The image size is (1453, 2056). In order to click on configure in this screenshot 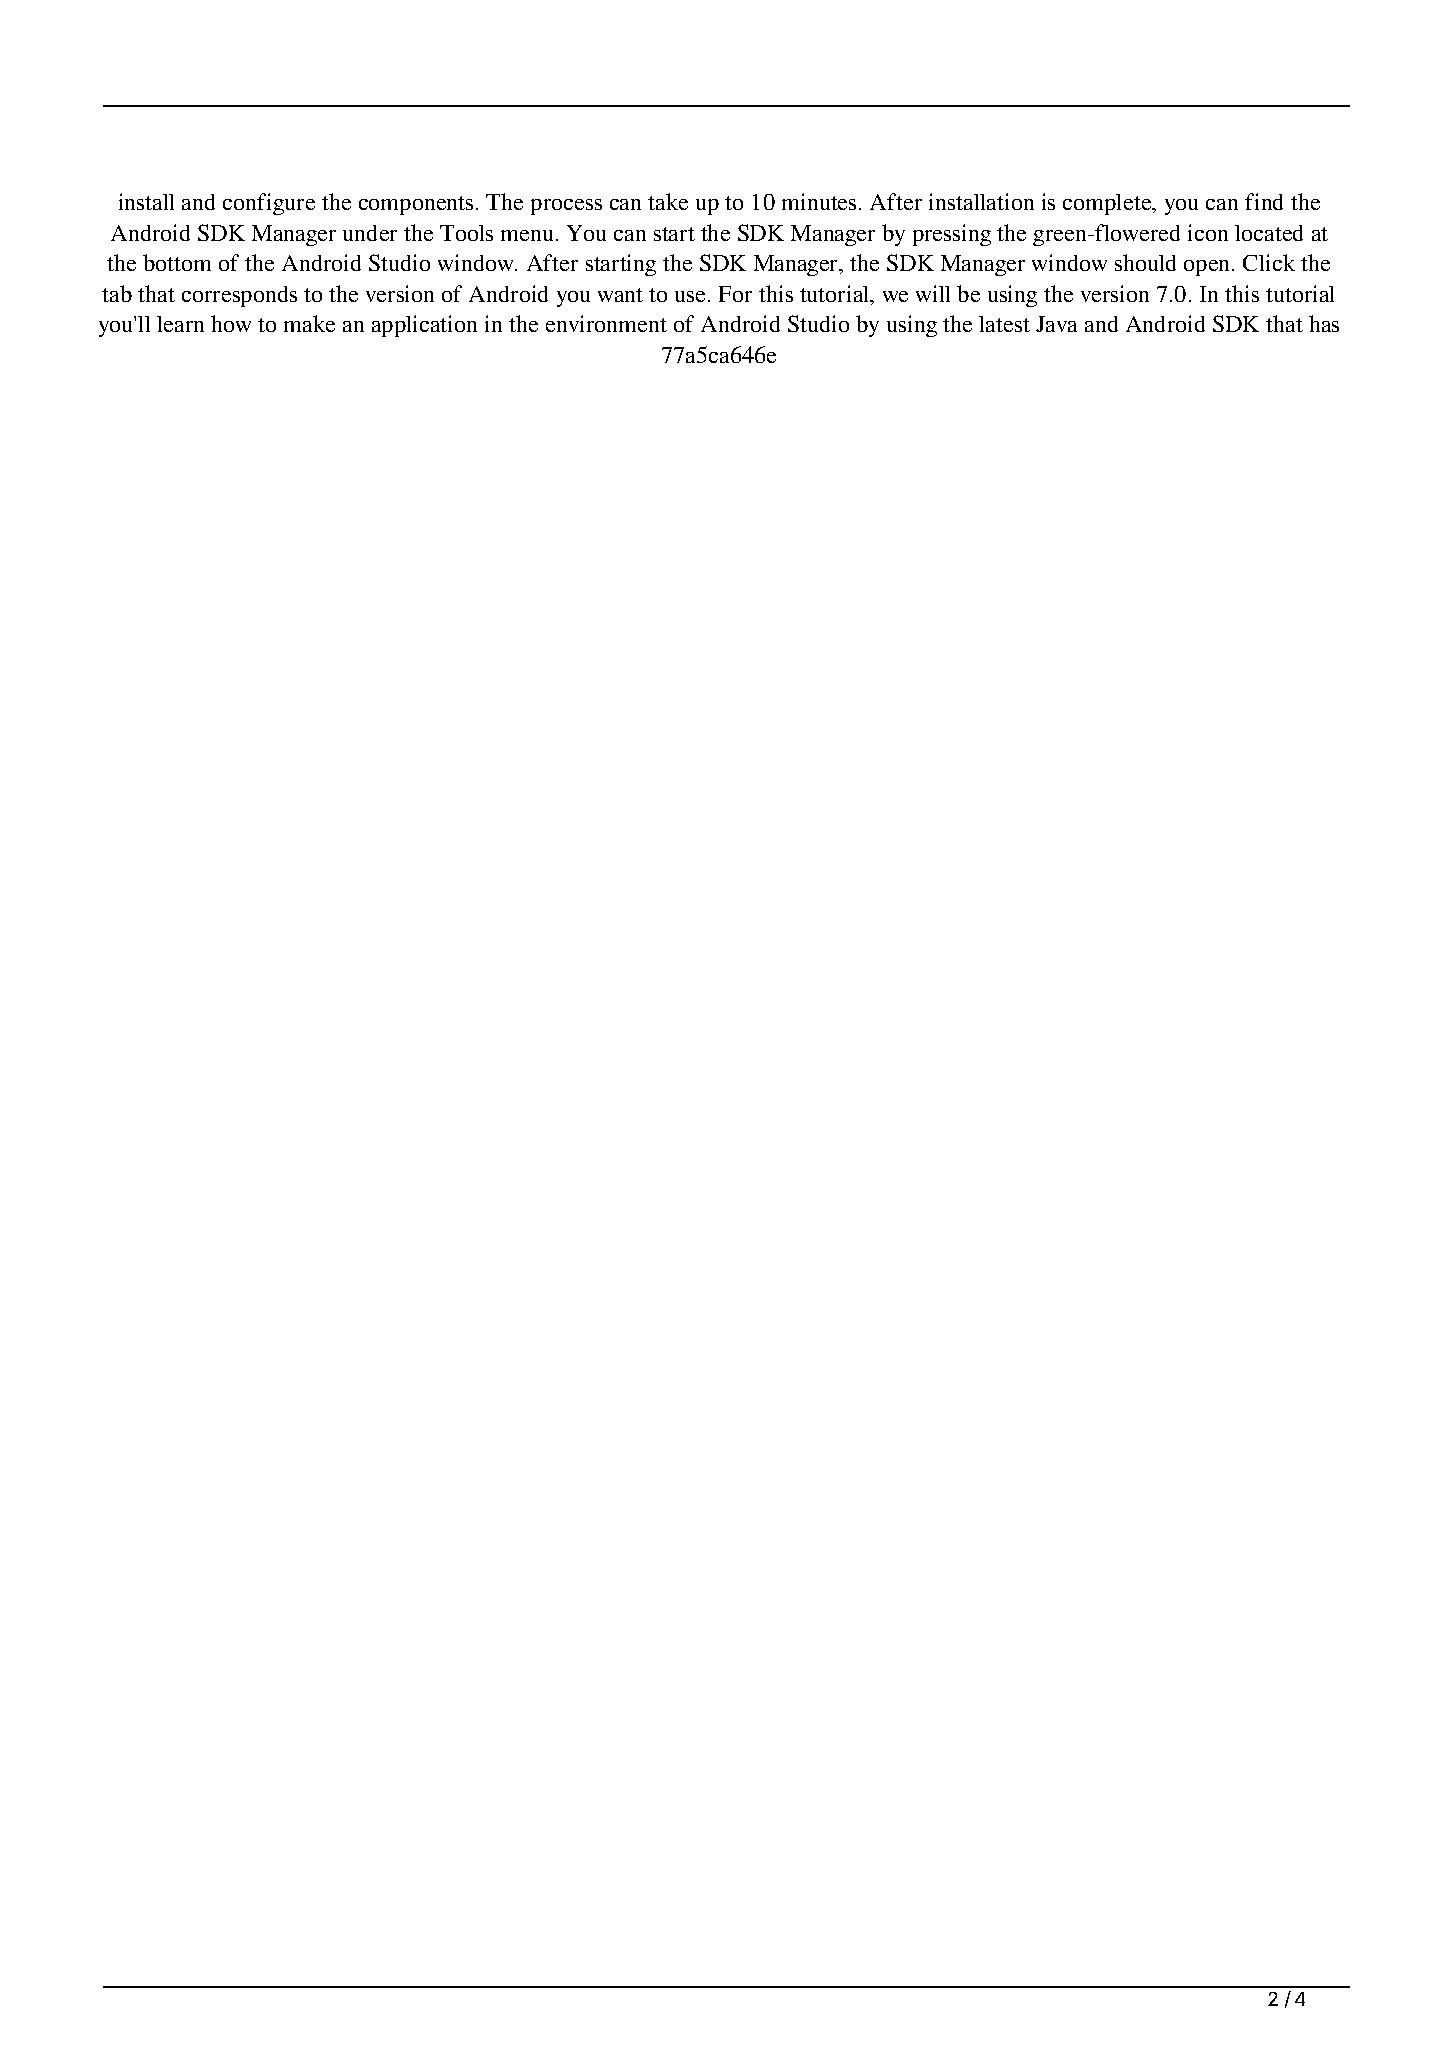, I will do `click(269, 204)`.
